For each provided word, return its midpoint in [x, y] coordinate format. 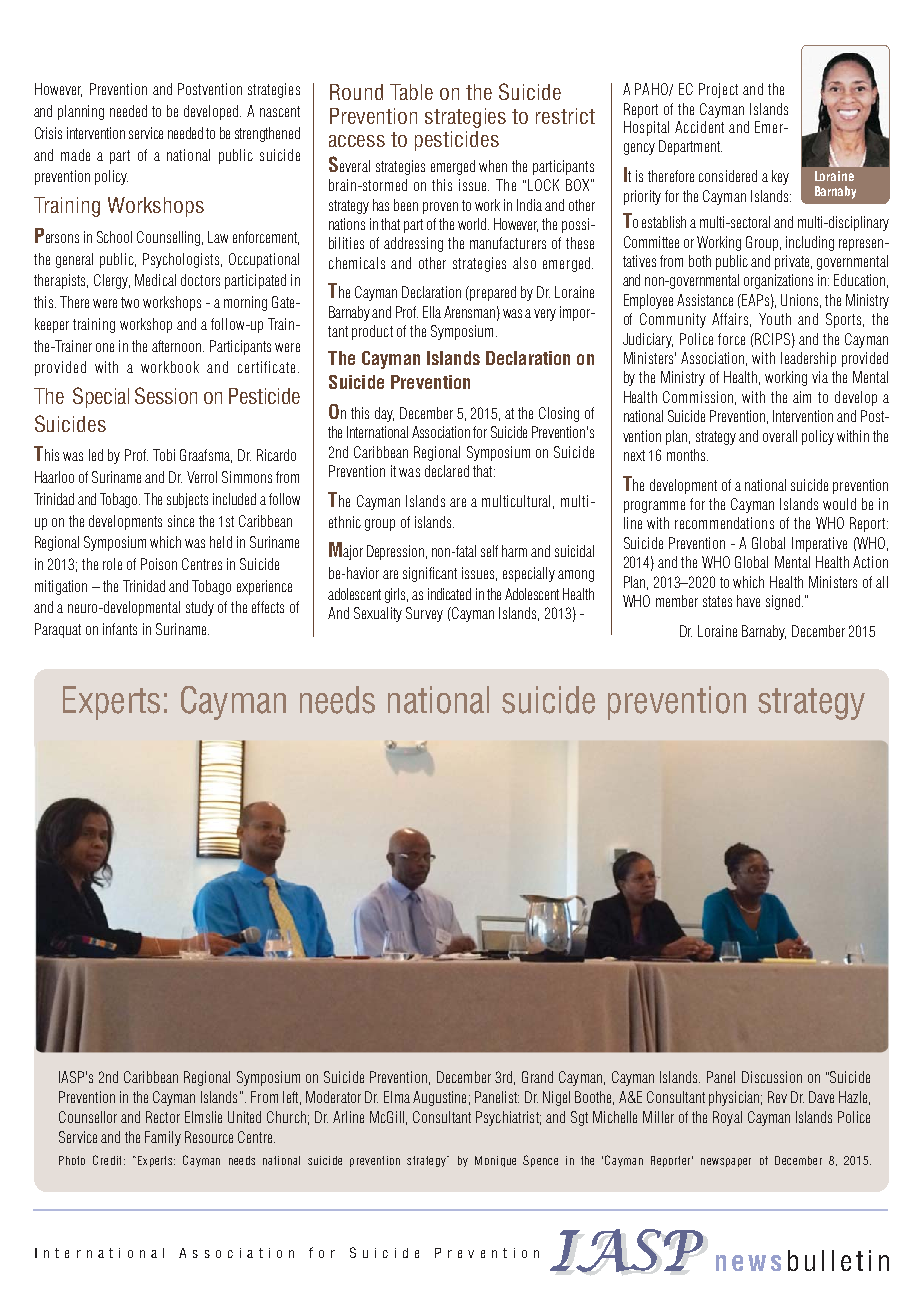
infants [120, 629]
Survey [424, 614]
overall [780, 436]
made [75, 155]
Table [411, 92]
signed [783, 602]
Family [163, 1138]
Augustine [439, 1098]
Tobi [164, 455]
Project [718, 90]
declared [447, 471]
